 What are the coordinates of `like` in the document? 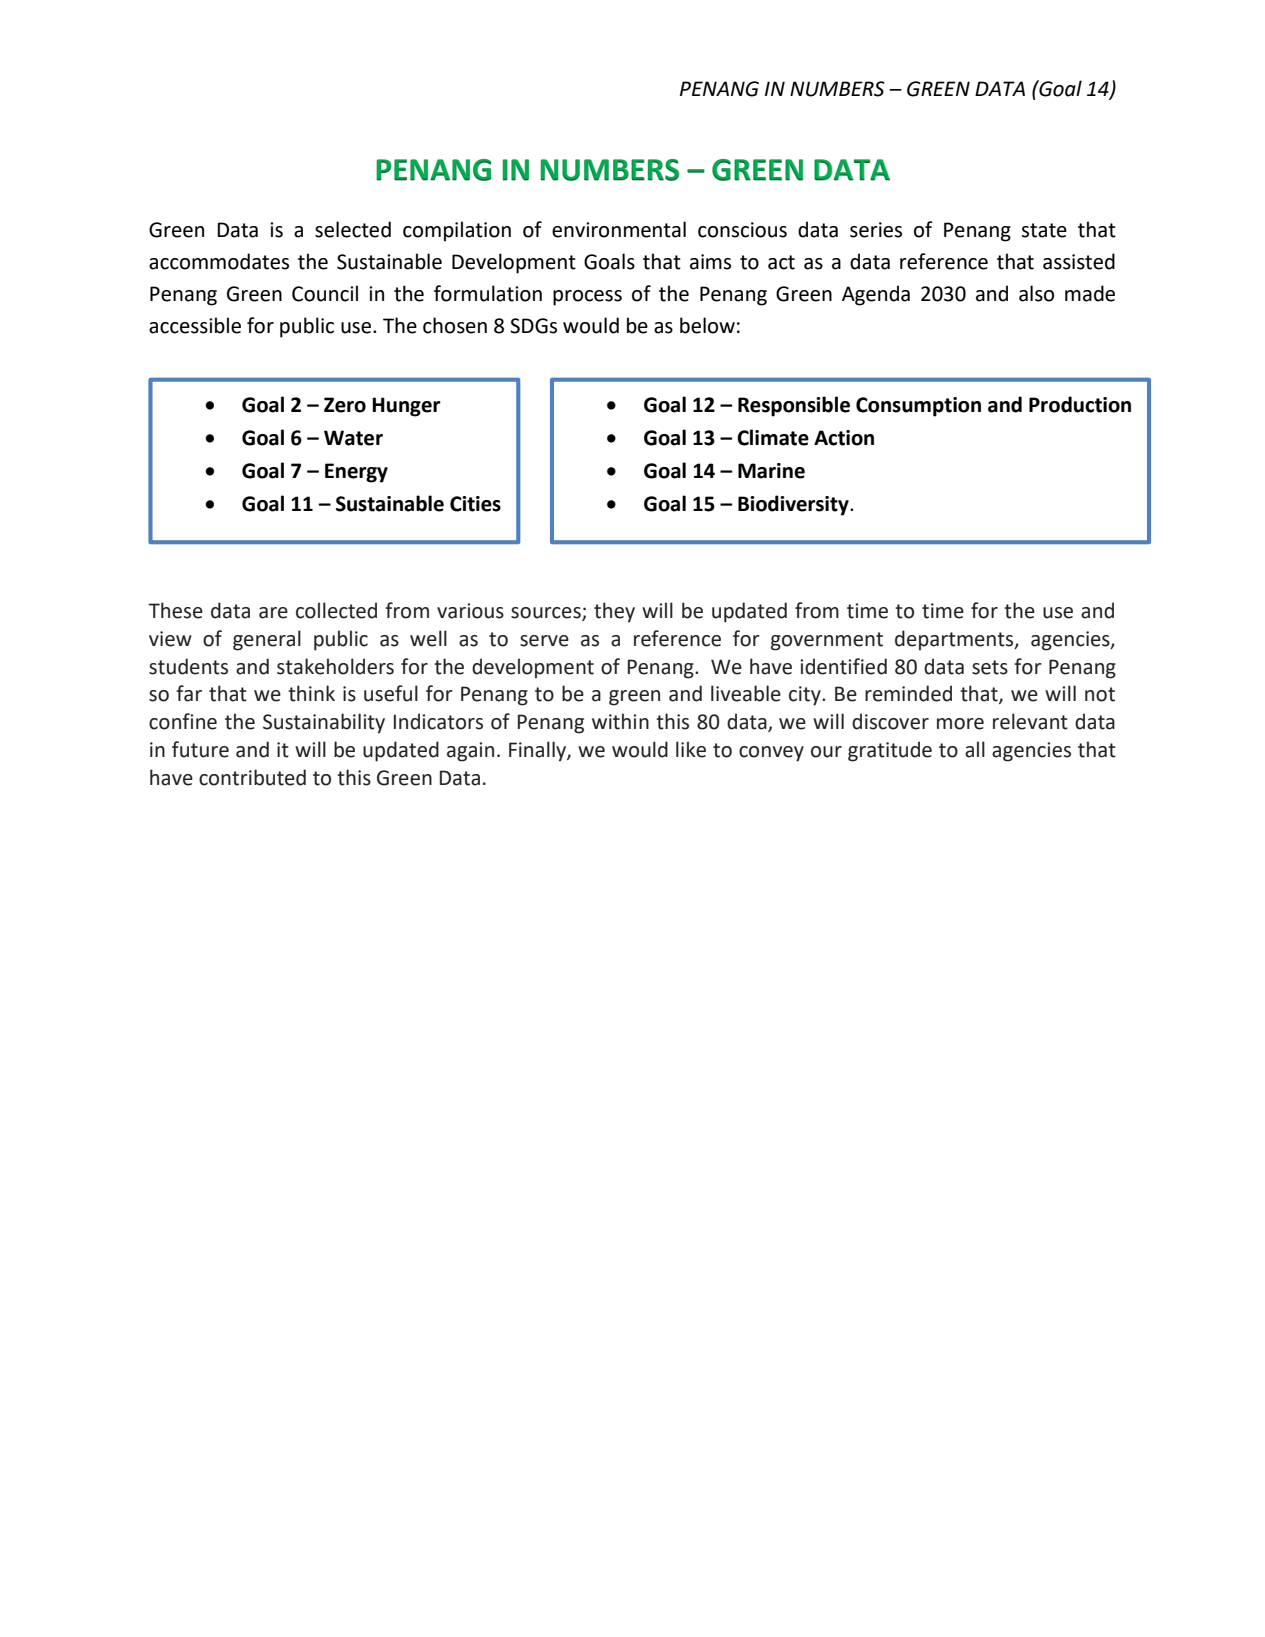 It's located at (691, 749).
